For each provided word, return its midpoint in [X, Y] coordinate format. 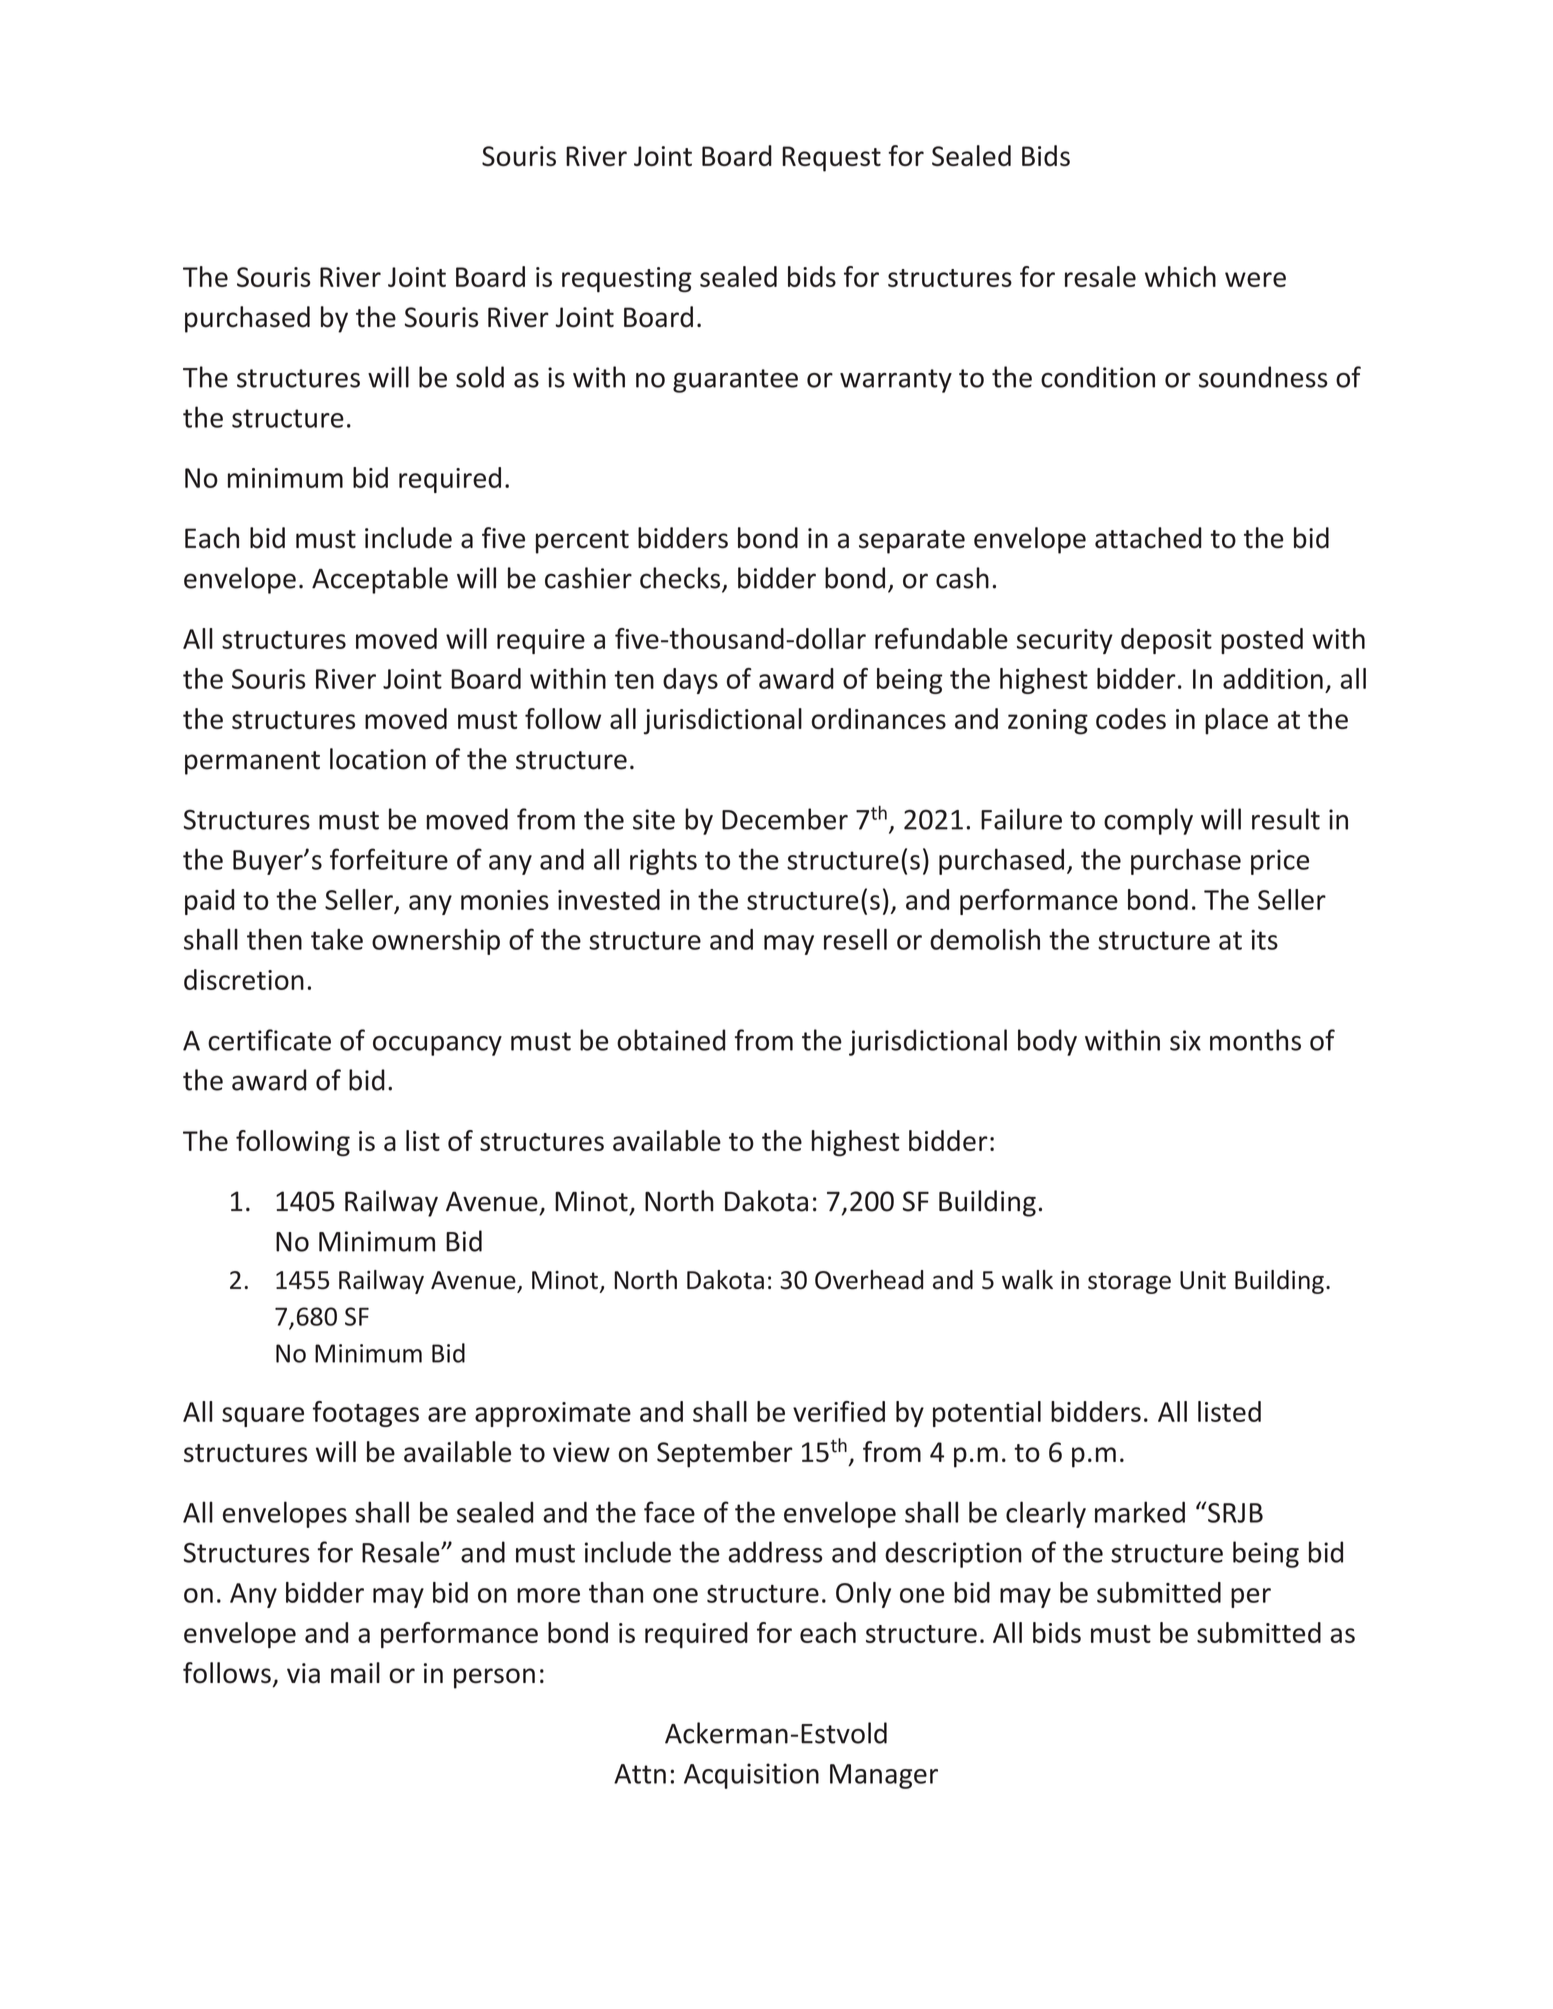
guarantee [735, 381]
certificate [269, 1040]
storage [1129, 1283]
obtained [671, 1040]
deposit [1166, 641]
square [263, 1417]
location [378, 759]
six [1185, 1040]
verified [839, 1411]
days [690, 681]
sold [480, 377]
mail [355, 1673]
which [1180, 276]
